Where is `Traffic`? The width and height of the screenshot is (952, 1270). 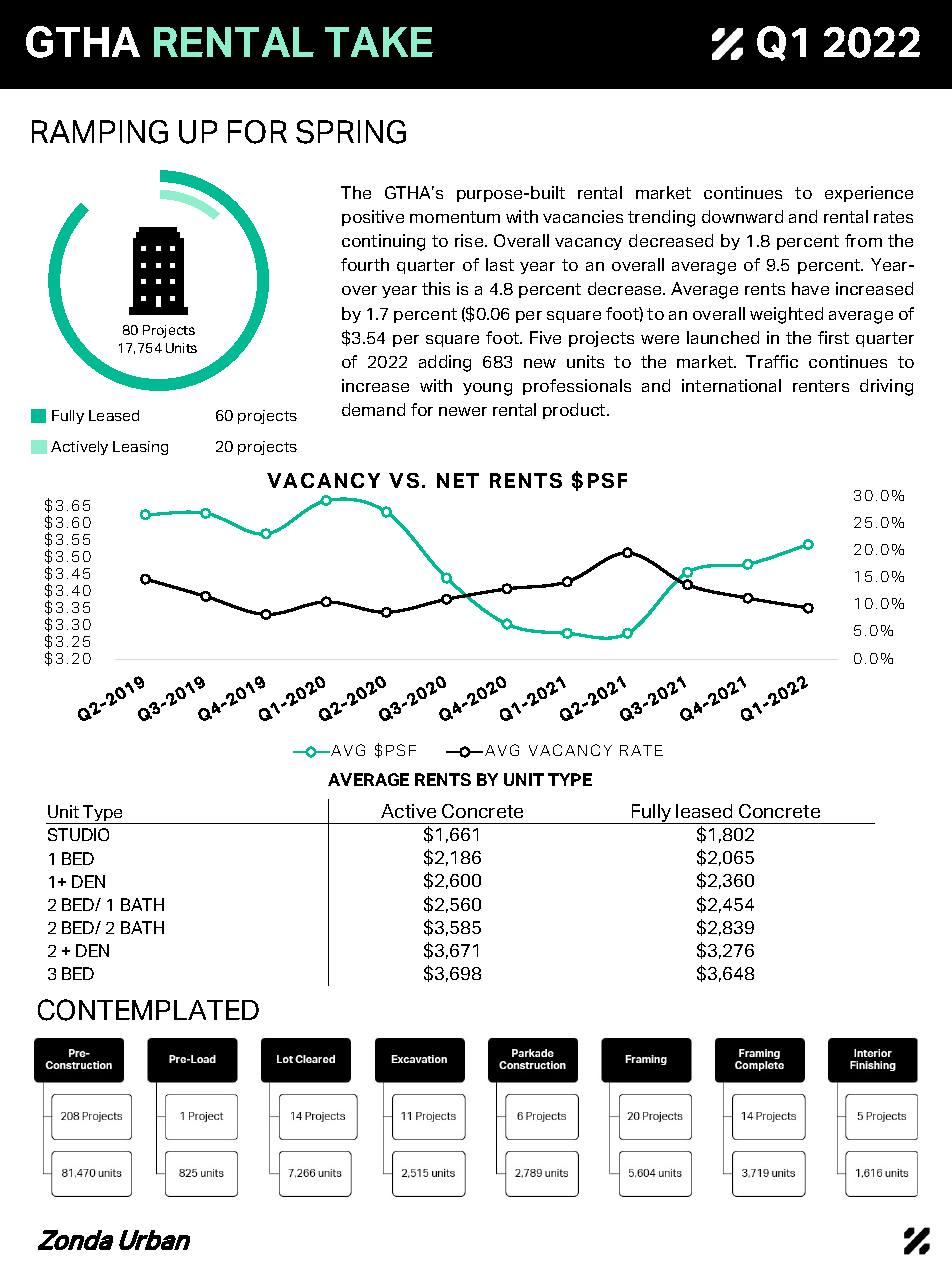
Traffic is located at coordinates (772, 361).
